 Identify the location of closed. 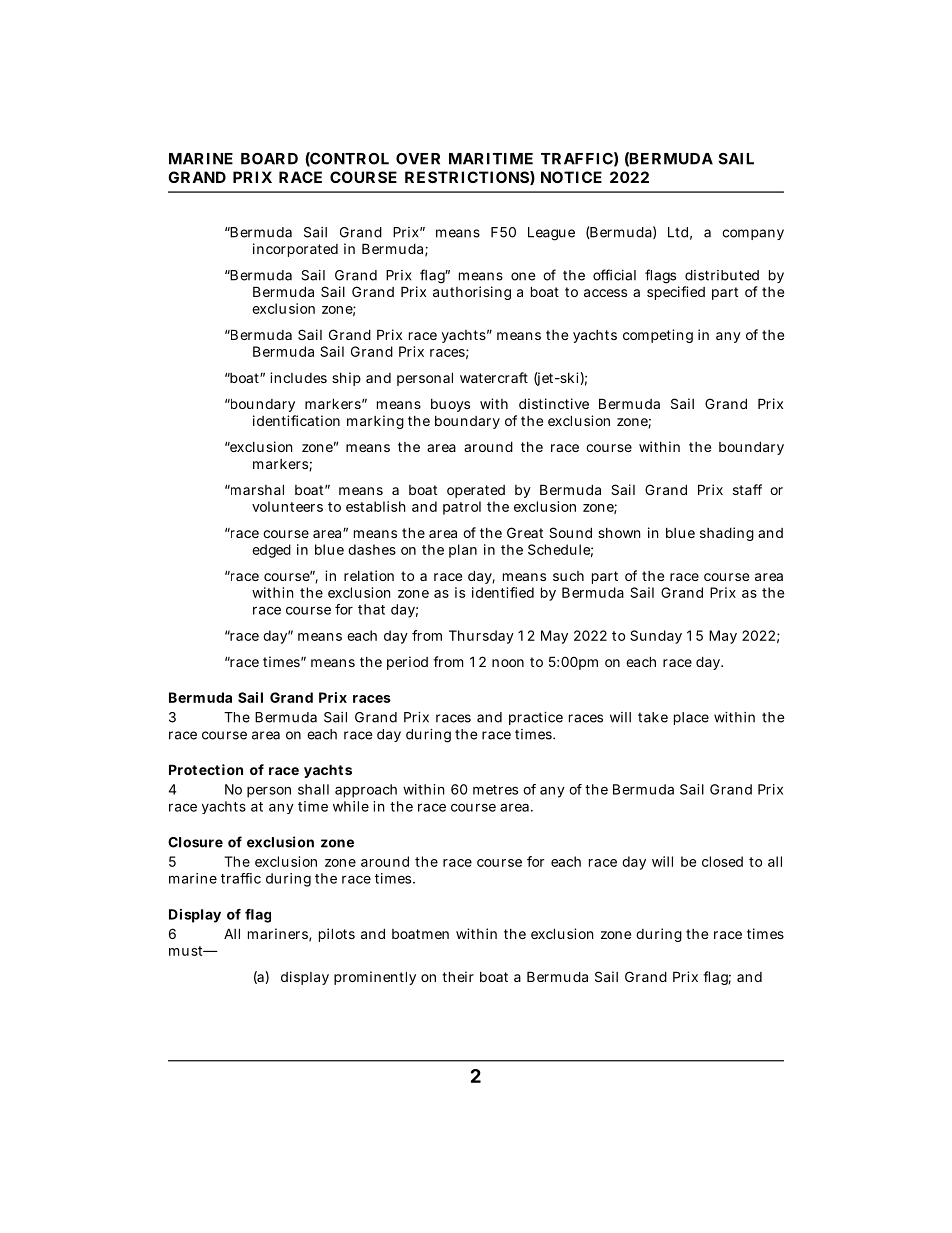
(722, 861).
